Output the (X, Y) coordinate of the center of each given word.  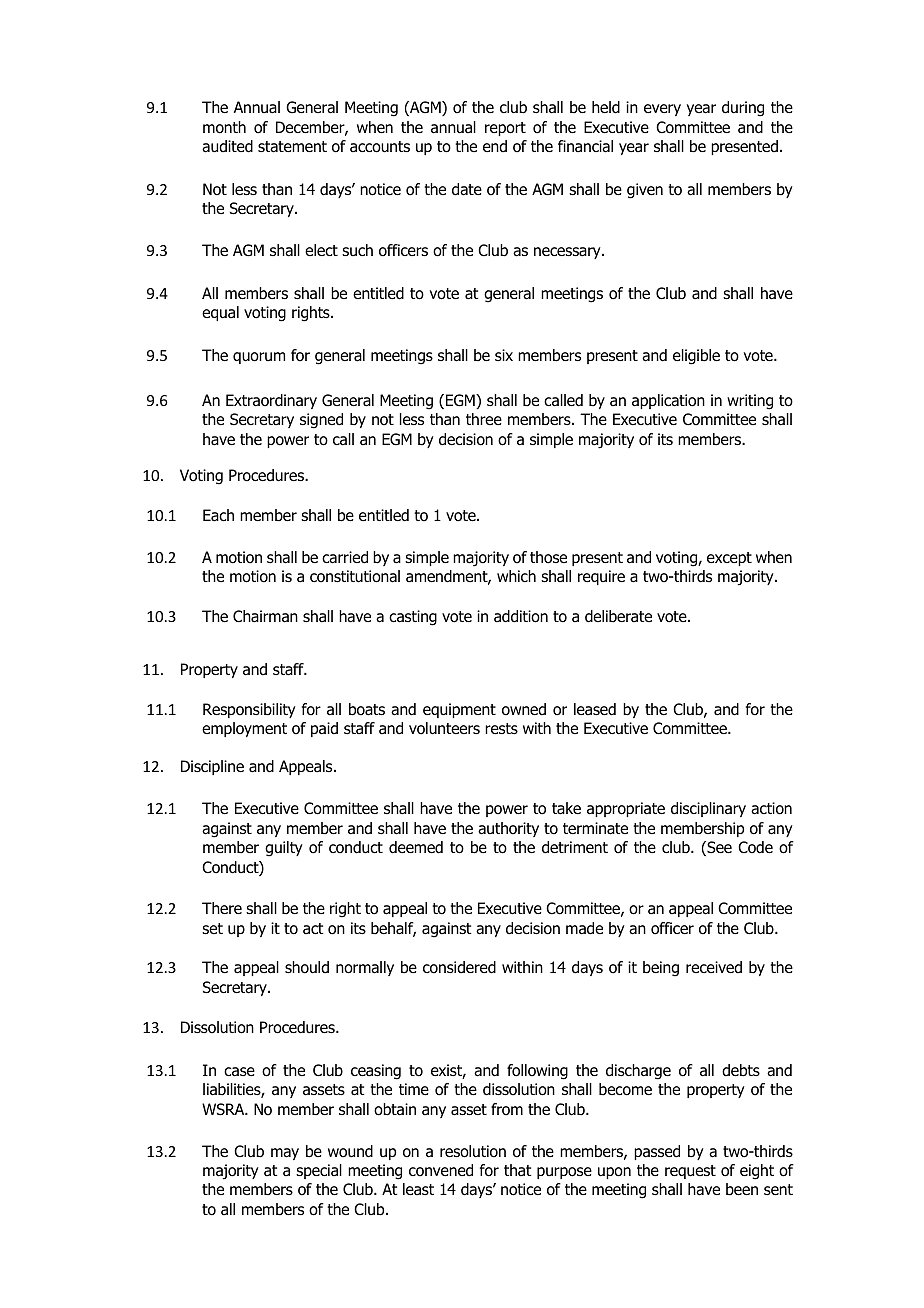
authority (508, 829)
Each (218, 515)
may (285, 1154)
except (729, 559)
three (484, 419)
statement (292, 147)
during (743, 109)
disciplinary (708, 809)
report (505, 129)
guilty (284, 849)
